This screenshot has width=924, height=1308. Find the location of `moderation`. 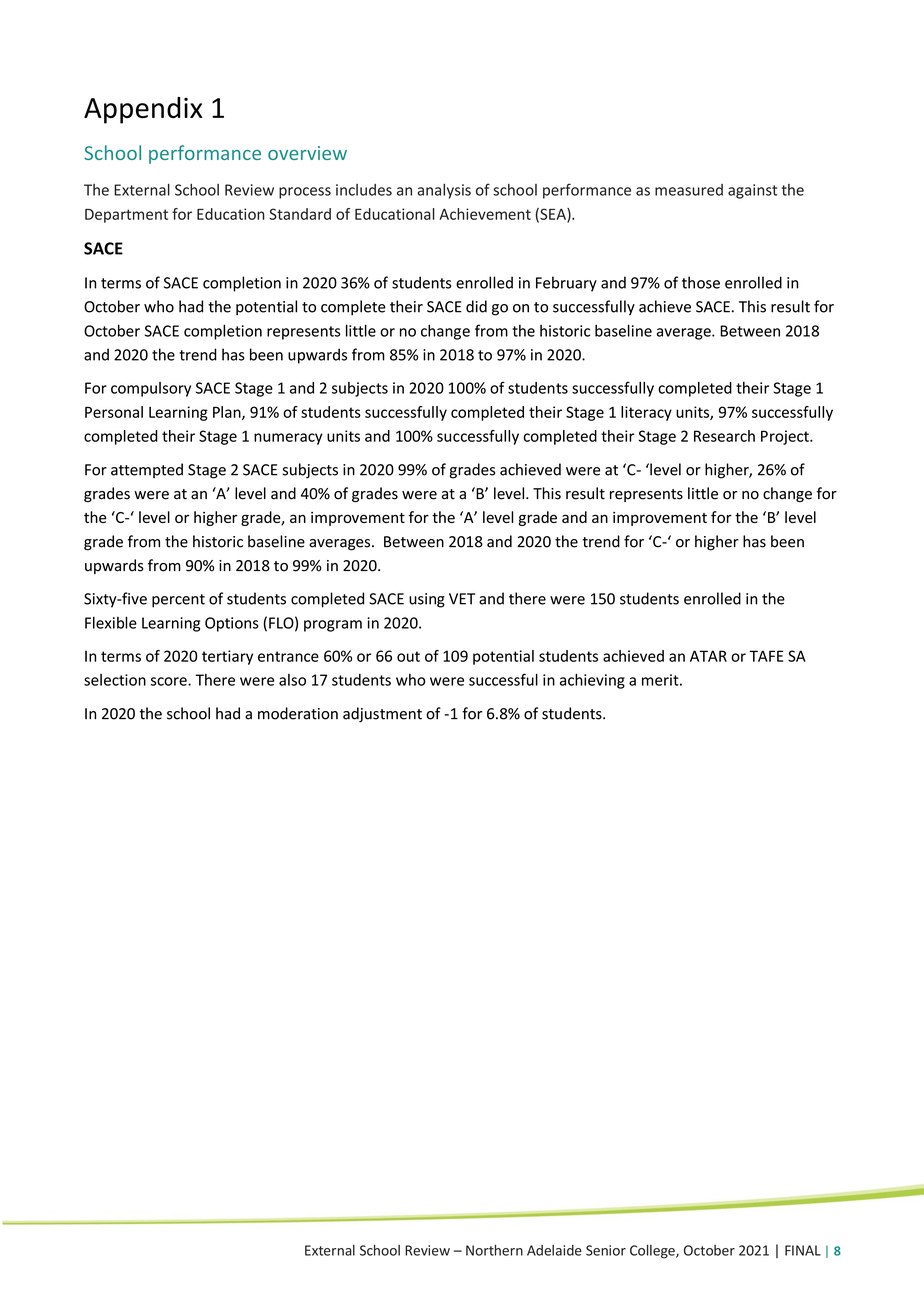

moderation is located at coordinates (298, 713).
